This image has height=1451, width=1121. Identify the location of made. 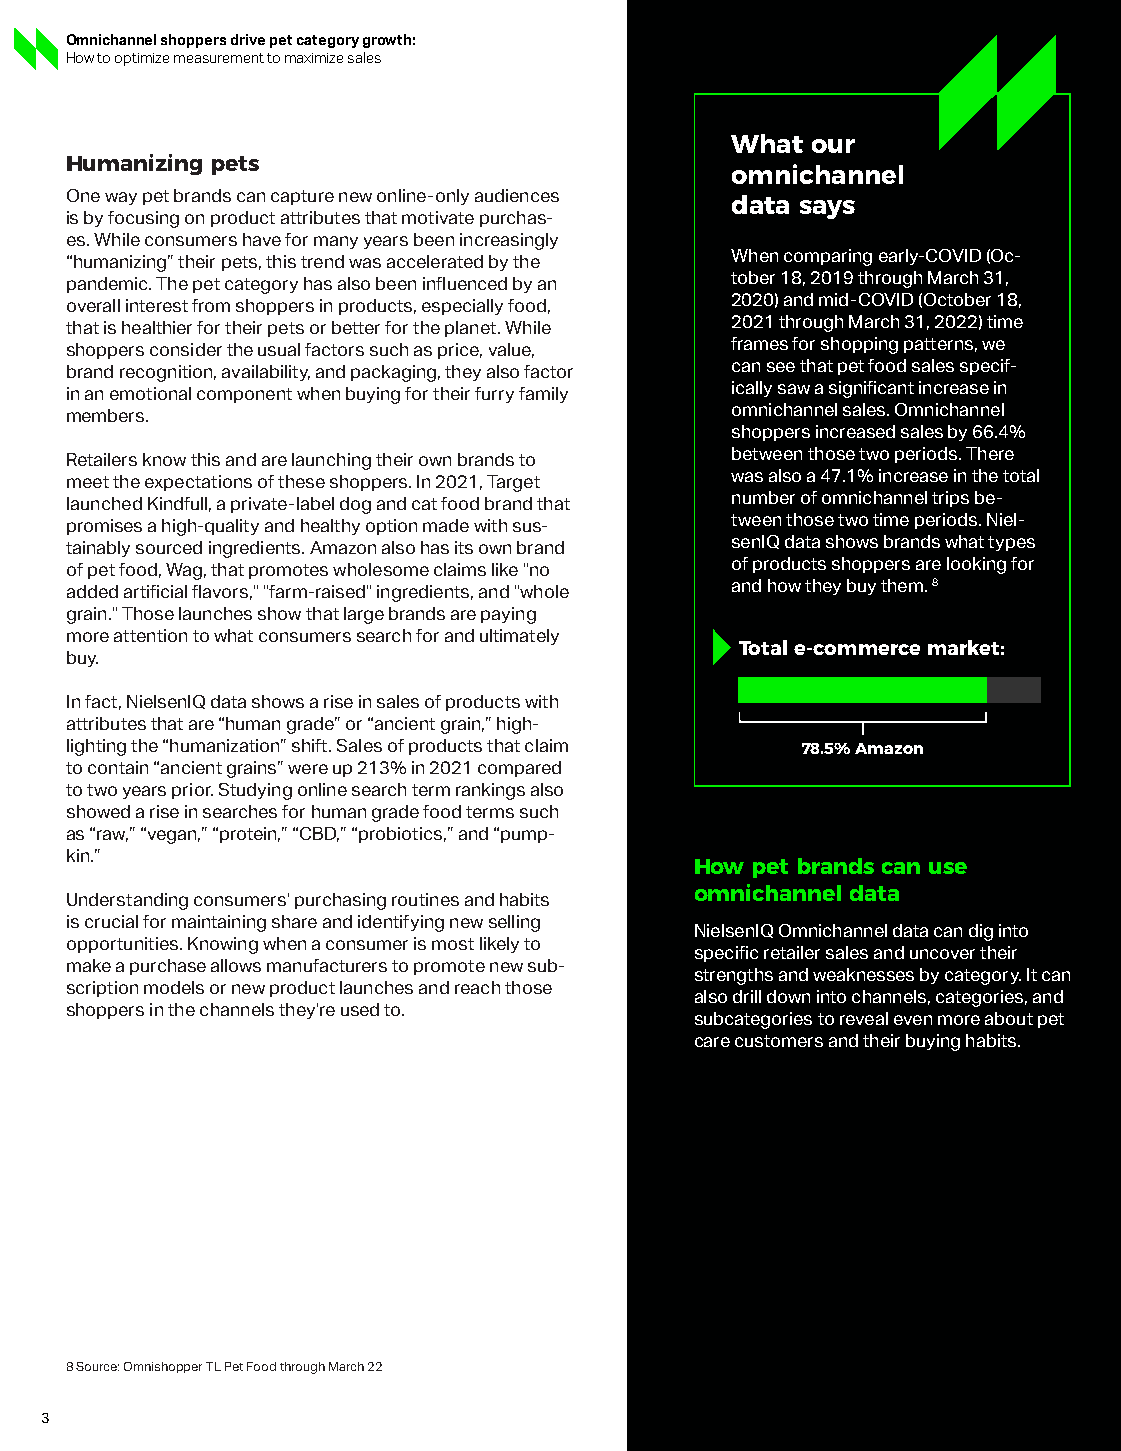
(446, 525).
